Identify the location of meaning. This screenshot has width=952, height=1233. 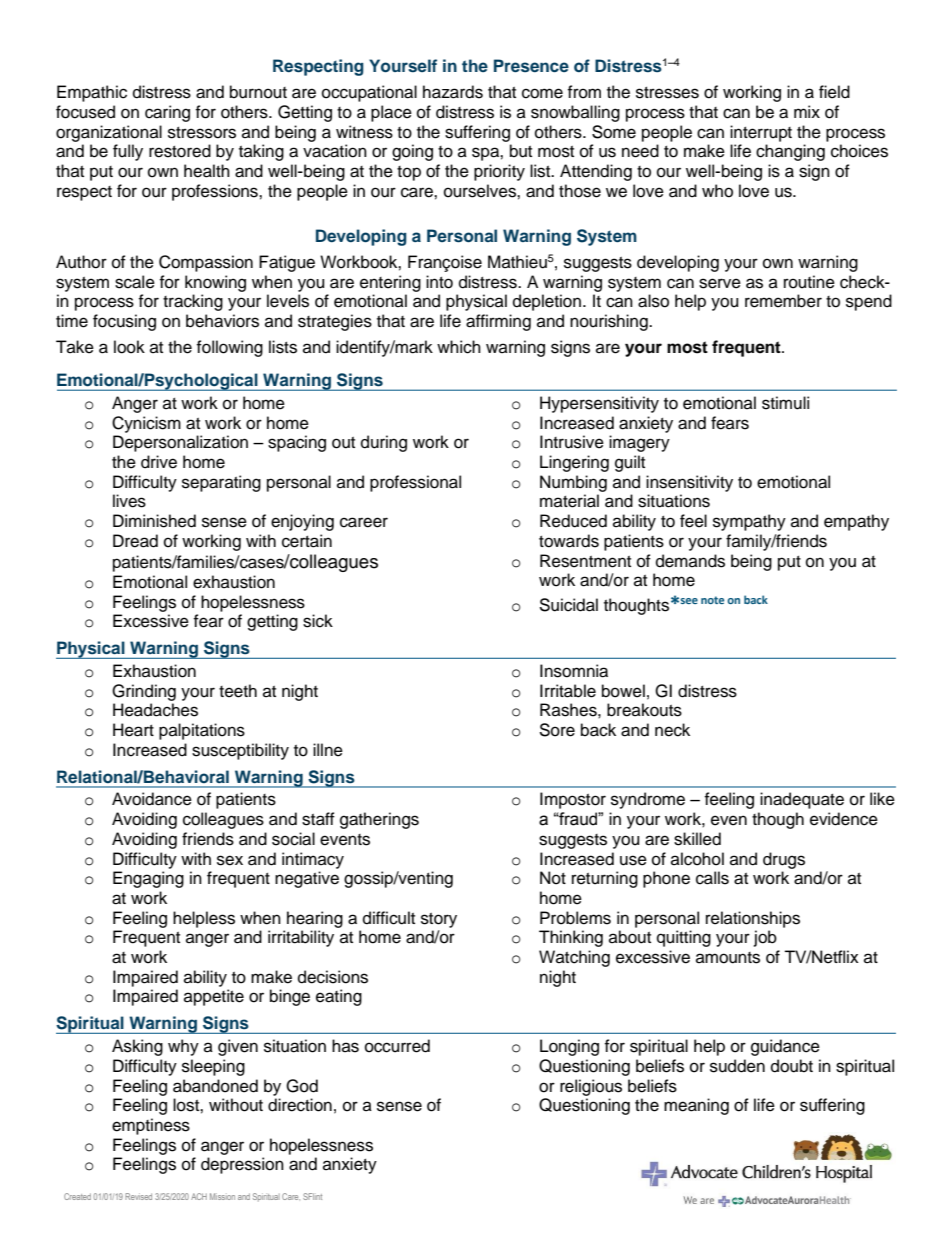
(696, 1106).
